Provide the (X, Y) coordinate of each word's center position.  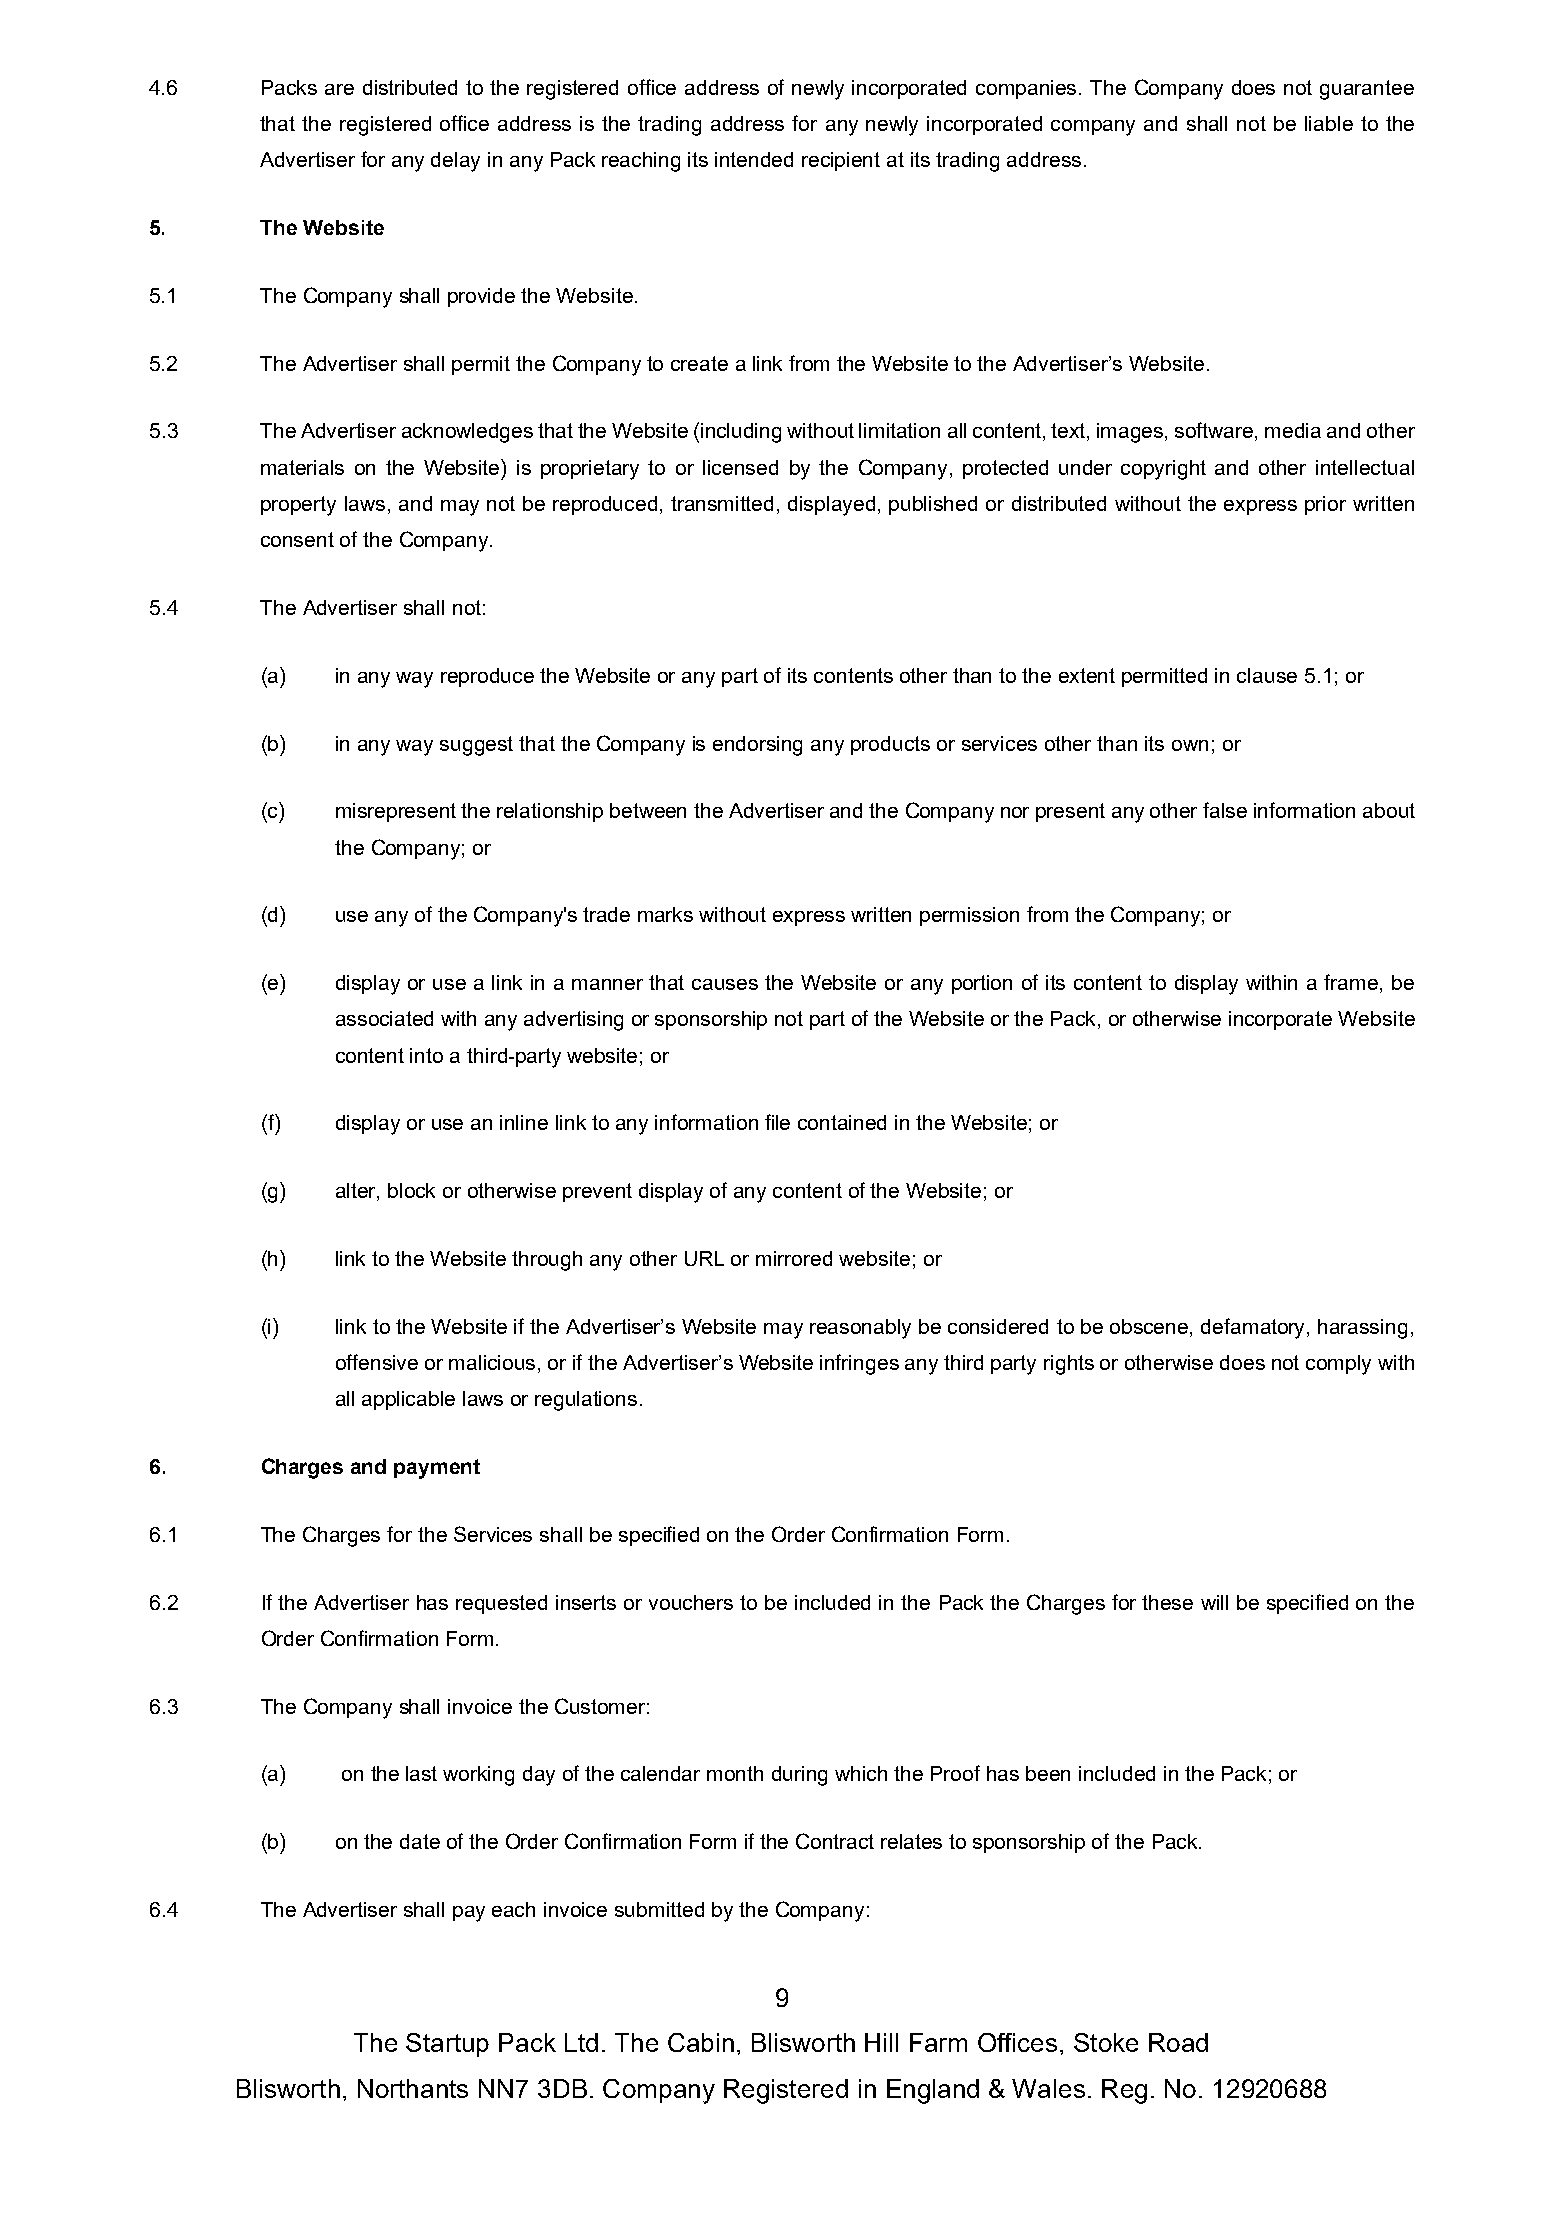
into (426, 1055)
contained (842, 1122)
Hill (881, 2042)
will (1214, 1602)
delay (455, 162)
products (890, 745)
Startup (447, 2045)
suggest (476, 746)
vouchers (691, 1602)
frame (1352, 983)
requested (501, 1604)
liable (1329, 123)
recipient (841, 161)
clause (1267, 675)
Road (1178, 2042)
